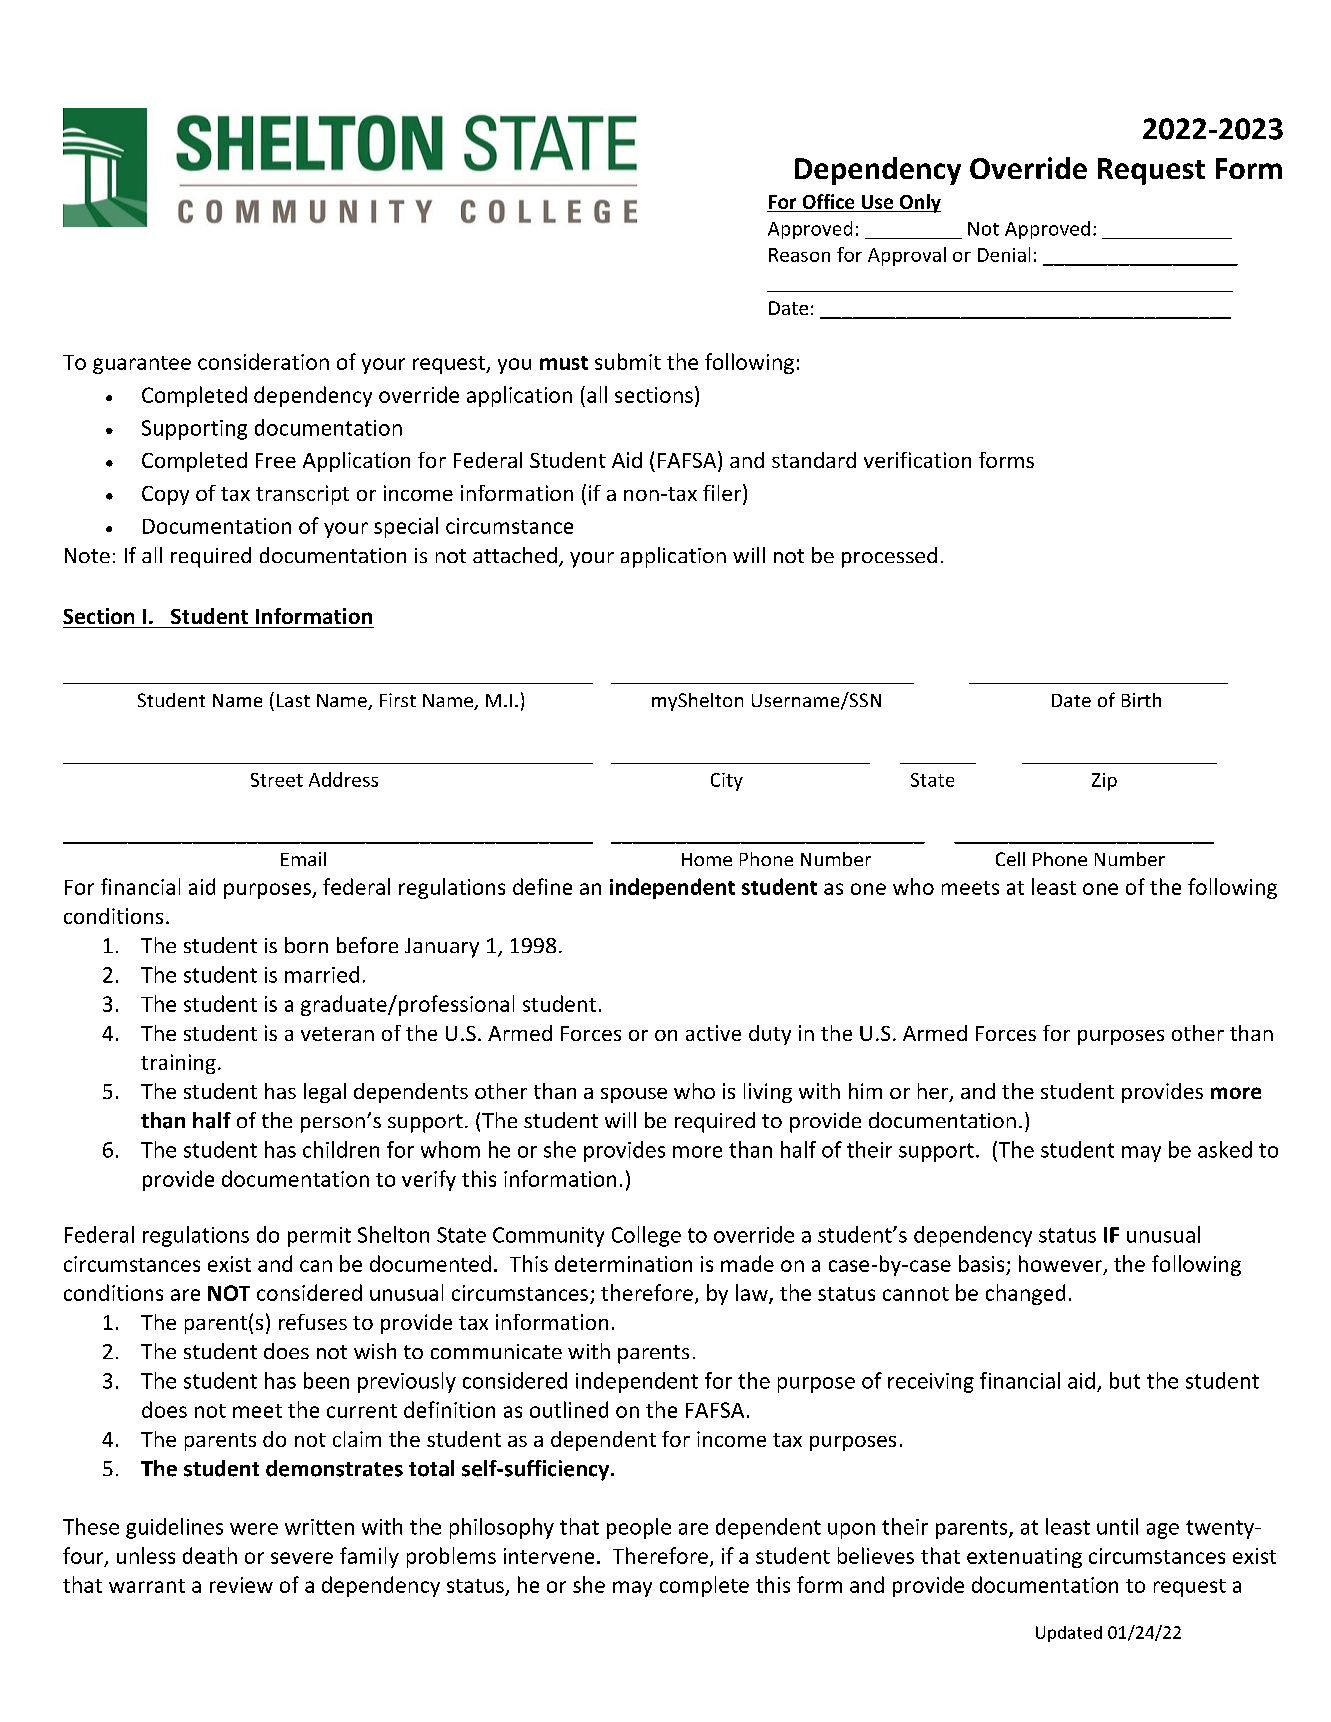 The image size is (1331, 1722). Describe the element at coordinates (799, 255) in the document. I see `Reason` at that location.
